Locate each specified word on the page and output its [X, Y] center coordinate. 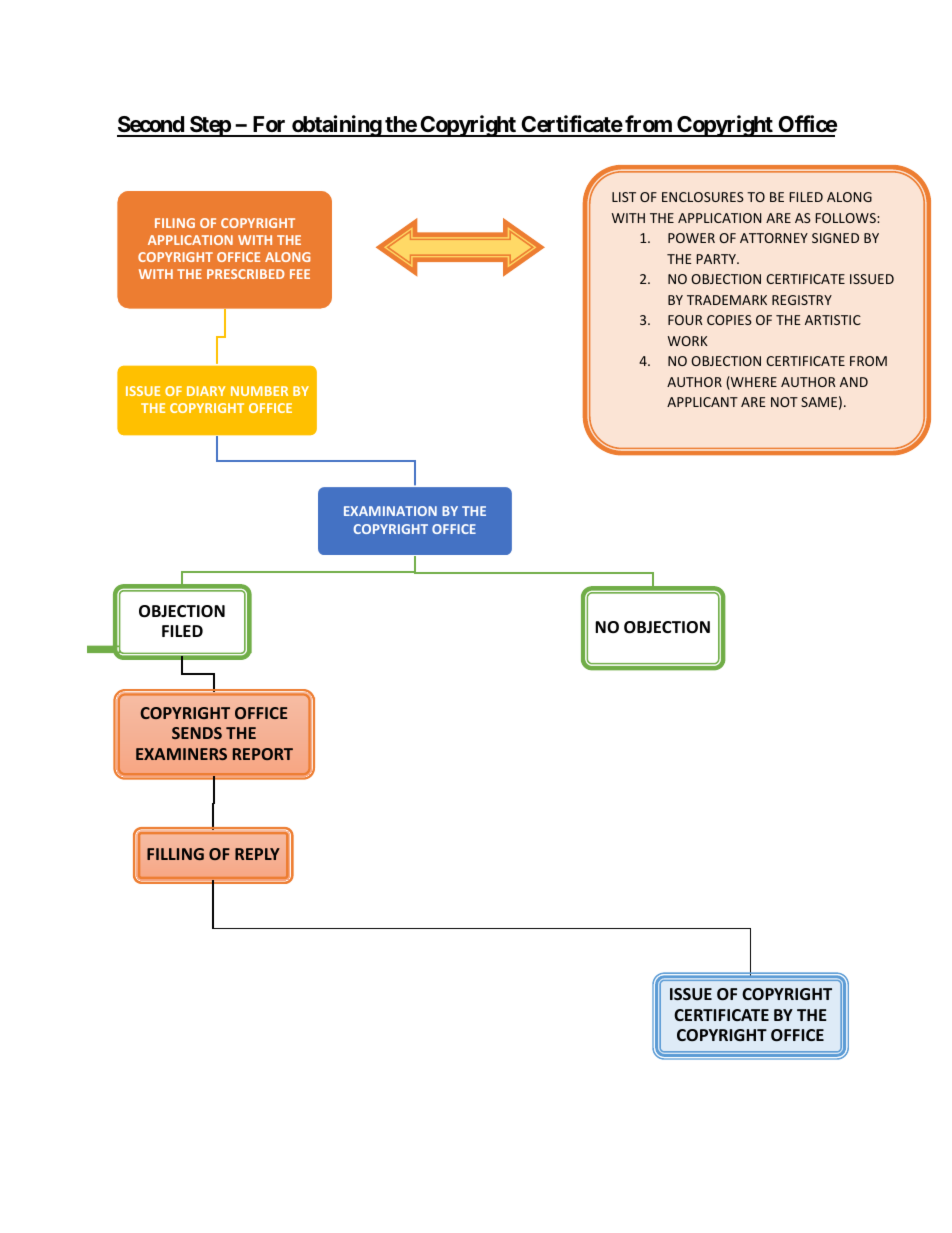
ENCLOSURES [703, 197]
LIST [624, 197]
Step [210, 126]
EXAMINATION [390, 511]
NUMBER [259, 391]
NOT [784, 402]
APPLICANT [702, 402]
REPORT [263, 754]
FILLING [175, 854]
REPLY [257, 854]
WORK [688, 341]
